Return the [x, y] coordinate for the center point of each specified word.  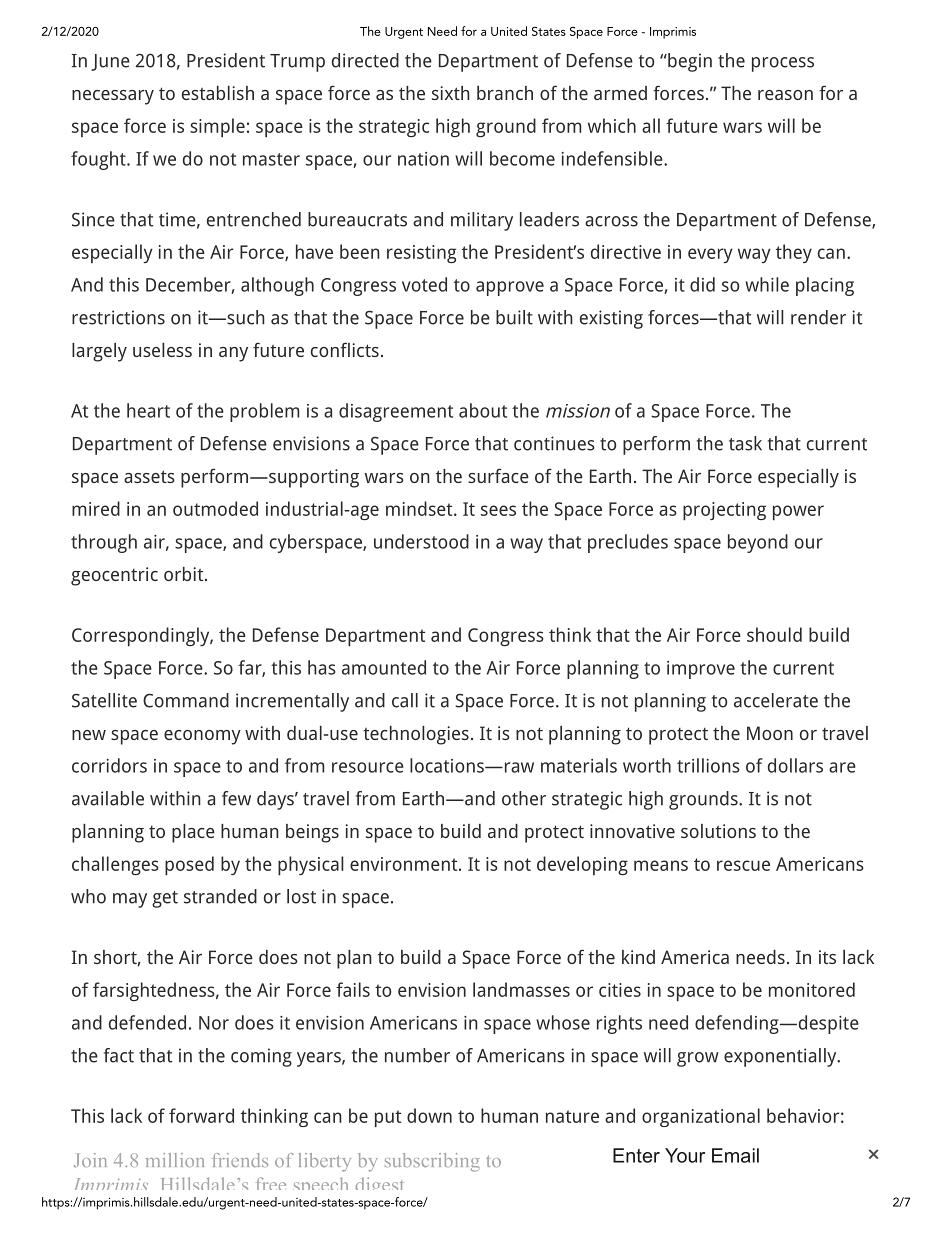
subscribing [432, 1162]
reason [785, 95]
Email [735, 1155]
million [175, 1160]
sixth [451, 93]
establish [218, 93]
